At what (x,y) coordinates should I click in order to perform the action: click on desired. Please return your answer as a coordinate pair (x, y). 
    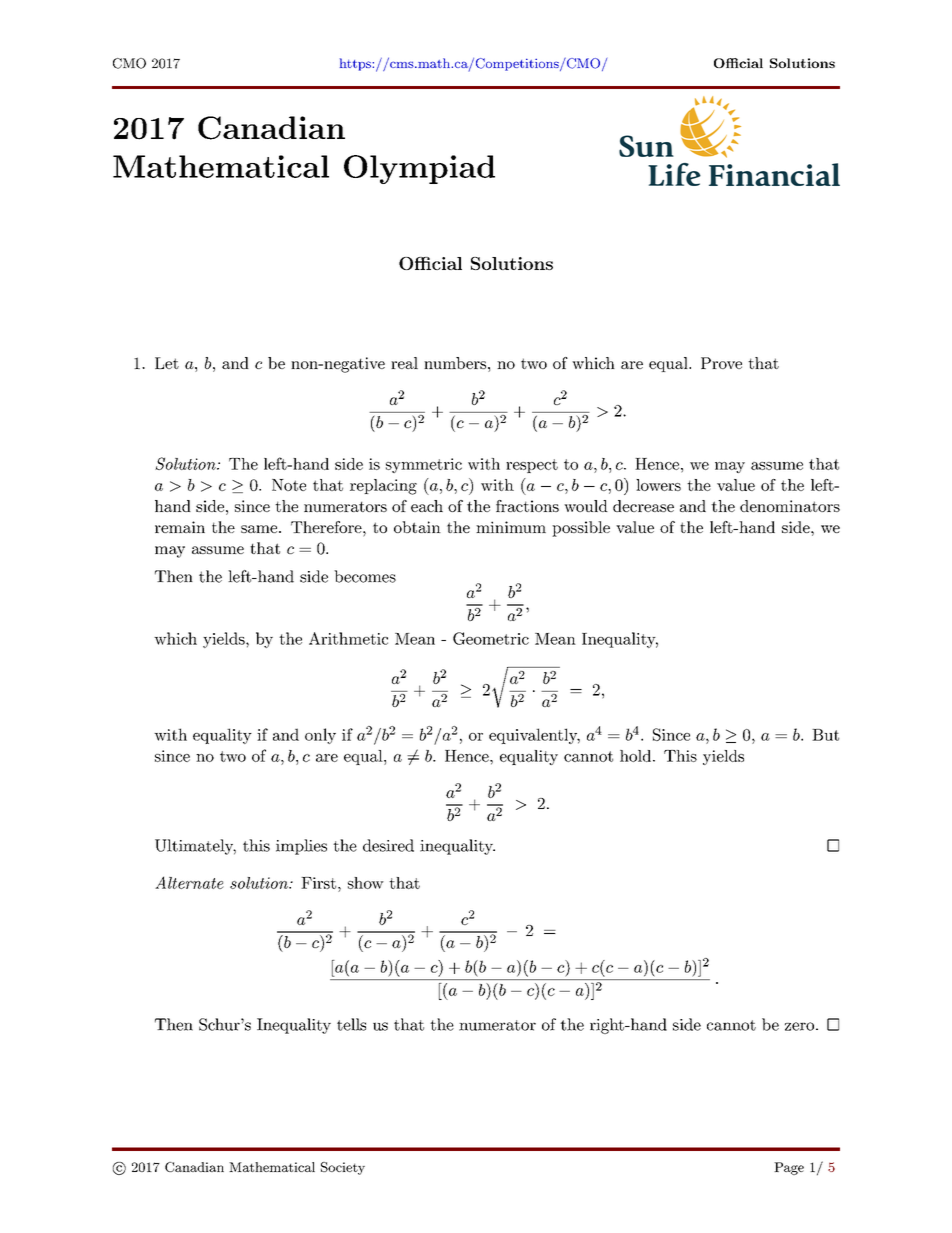
    Looking at the image, I should click on (388, 845).
